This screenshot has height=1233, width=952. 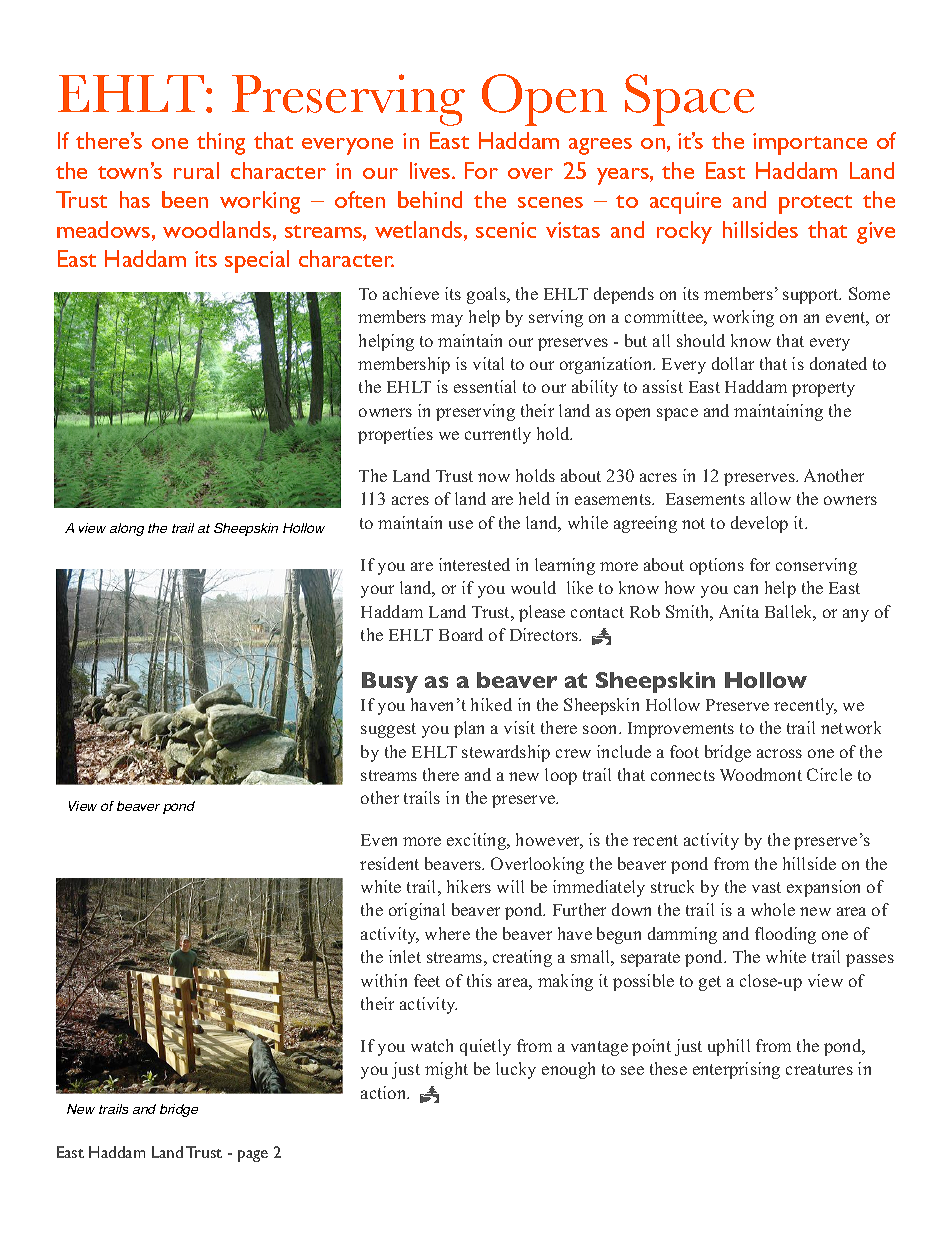 I want to click on exciting, so click(x=478, y=841).
